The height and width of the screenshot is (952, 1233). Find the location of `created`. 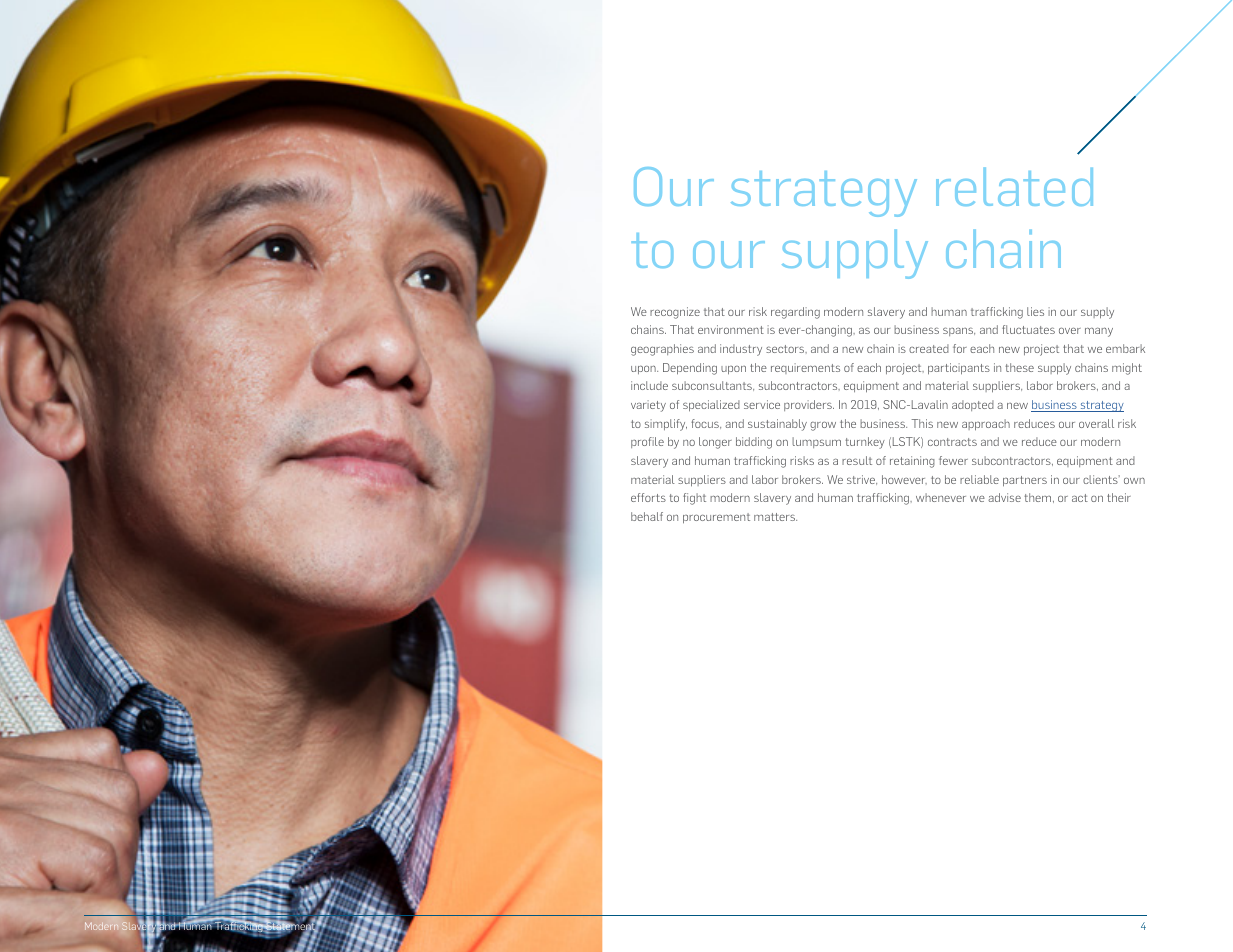

created is located at coordinates (929, 348).
